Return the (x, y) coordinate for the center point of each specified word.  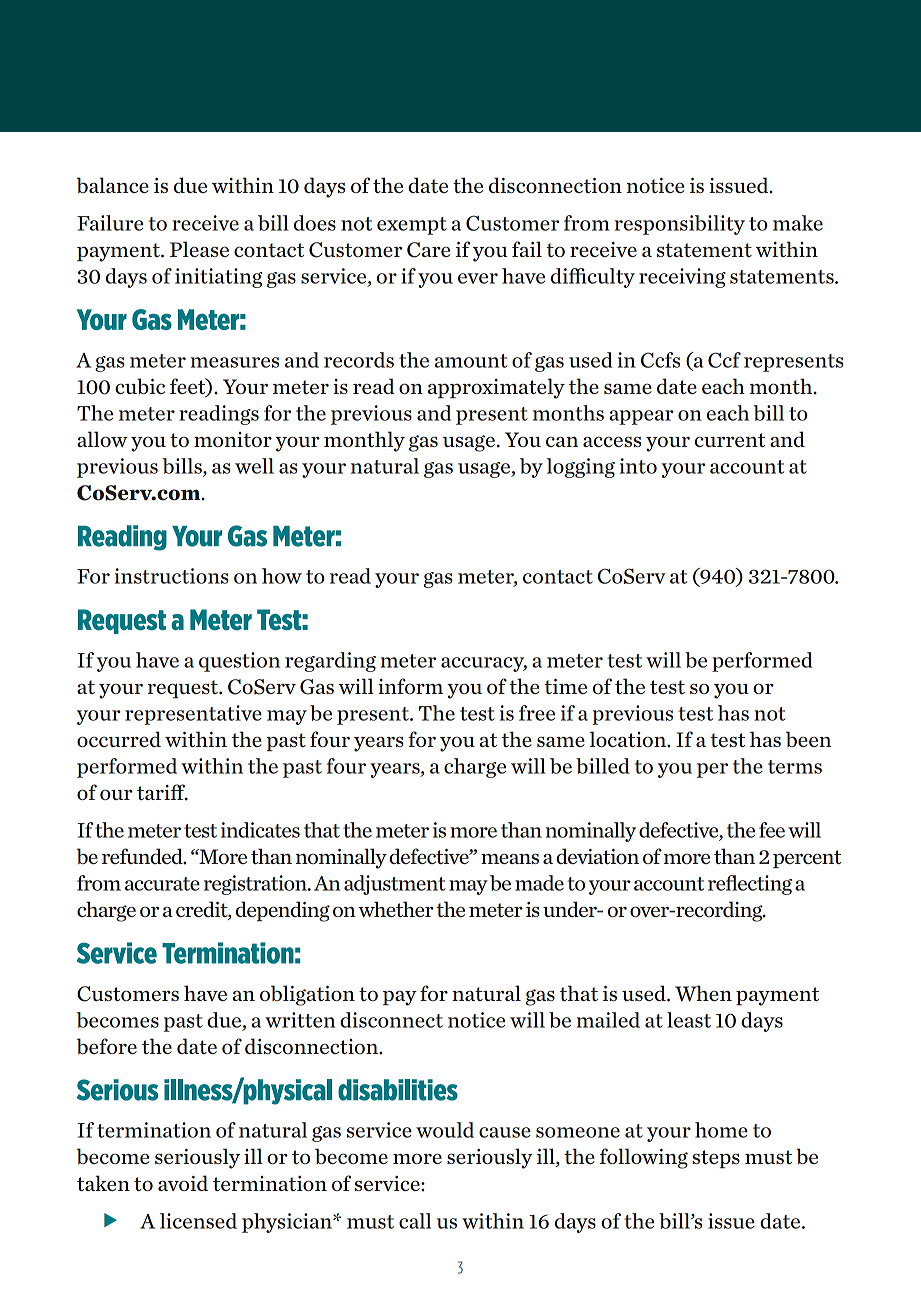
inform (410, 686)
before (107, 1046)
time (565, 686)
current (730, 440)
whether (396, 909)
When (703, 993)
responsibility (680, 225)
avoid (183, 1183)
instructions (172, 576)
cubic (140, 386)
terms (795, 767)
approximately (496, 388)
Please (199, 249)
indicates (260, 830)
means (510, 858)
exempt (412, 226)
